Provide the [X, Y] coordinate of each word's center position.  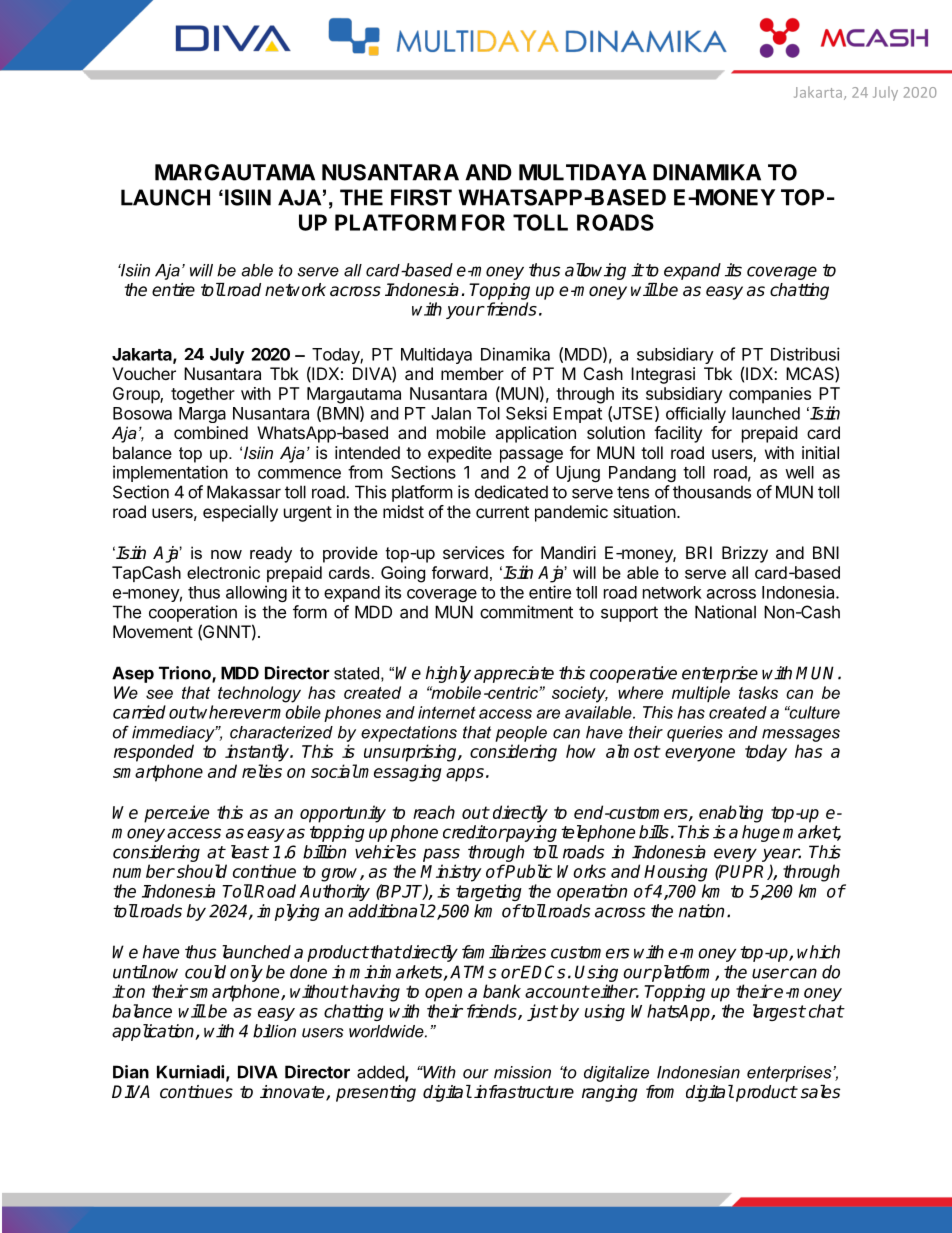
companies [770, 395]
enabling [731, 814]
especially [240, 513]
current [502, 512]
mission [522, 1072]
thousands [712, 492]
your [465, 312]
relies [262, 771]
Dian [131, 1072]
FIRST [421, 197]
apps [465, 775]
